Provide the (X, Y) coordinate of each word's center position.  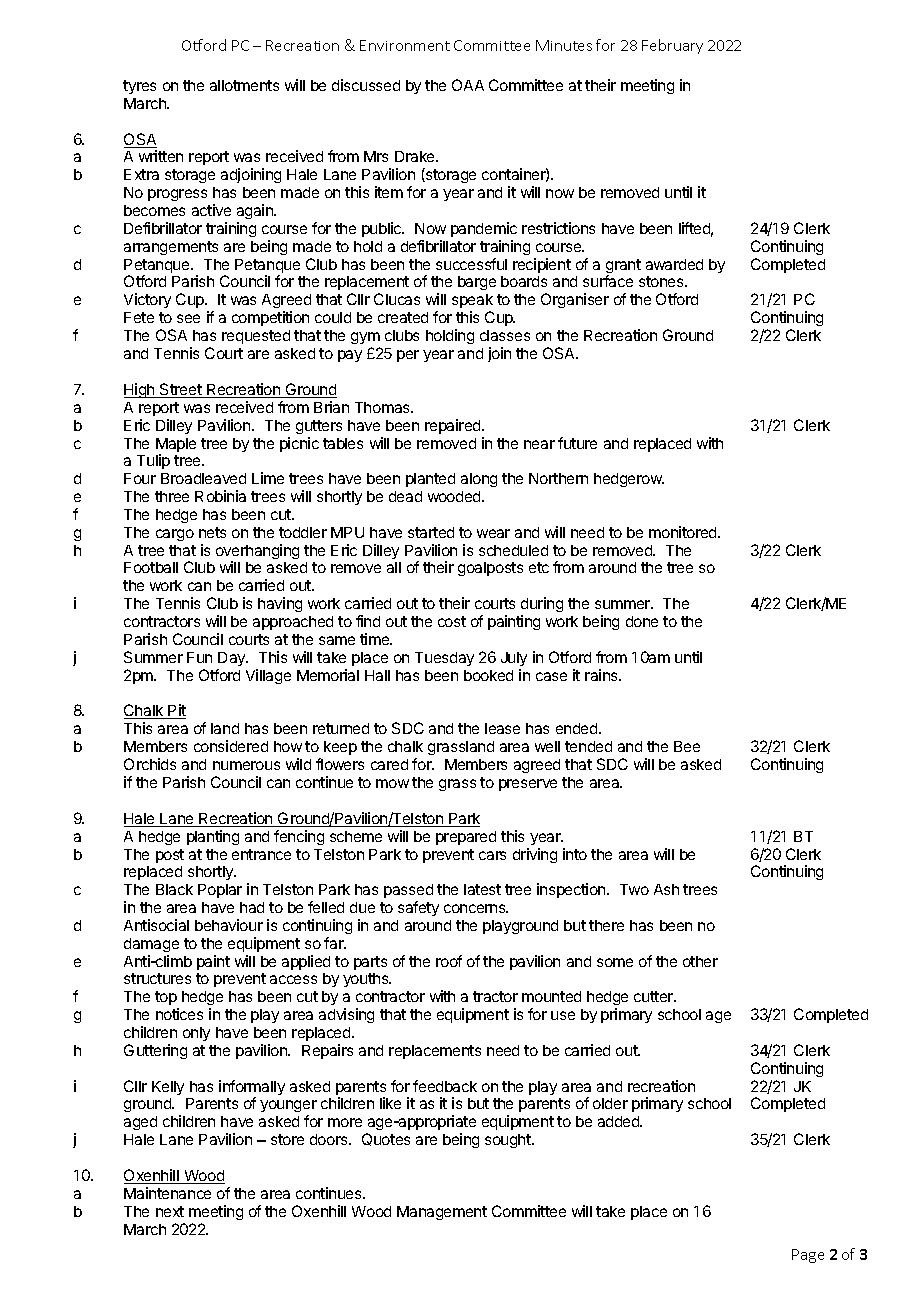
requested (256, 337)
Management (442, 1213)
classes (505, 335)
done (642, 621)
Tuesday (444, 659)
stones (662, 281)
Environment (405, 45)
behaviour (229, 925)
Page (808, 1256)
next (170, 1211)
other (700, 961)
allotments (244, 85)
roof (449, 961)
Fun (199, 657)
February (672, 46)
